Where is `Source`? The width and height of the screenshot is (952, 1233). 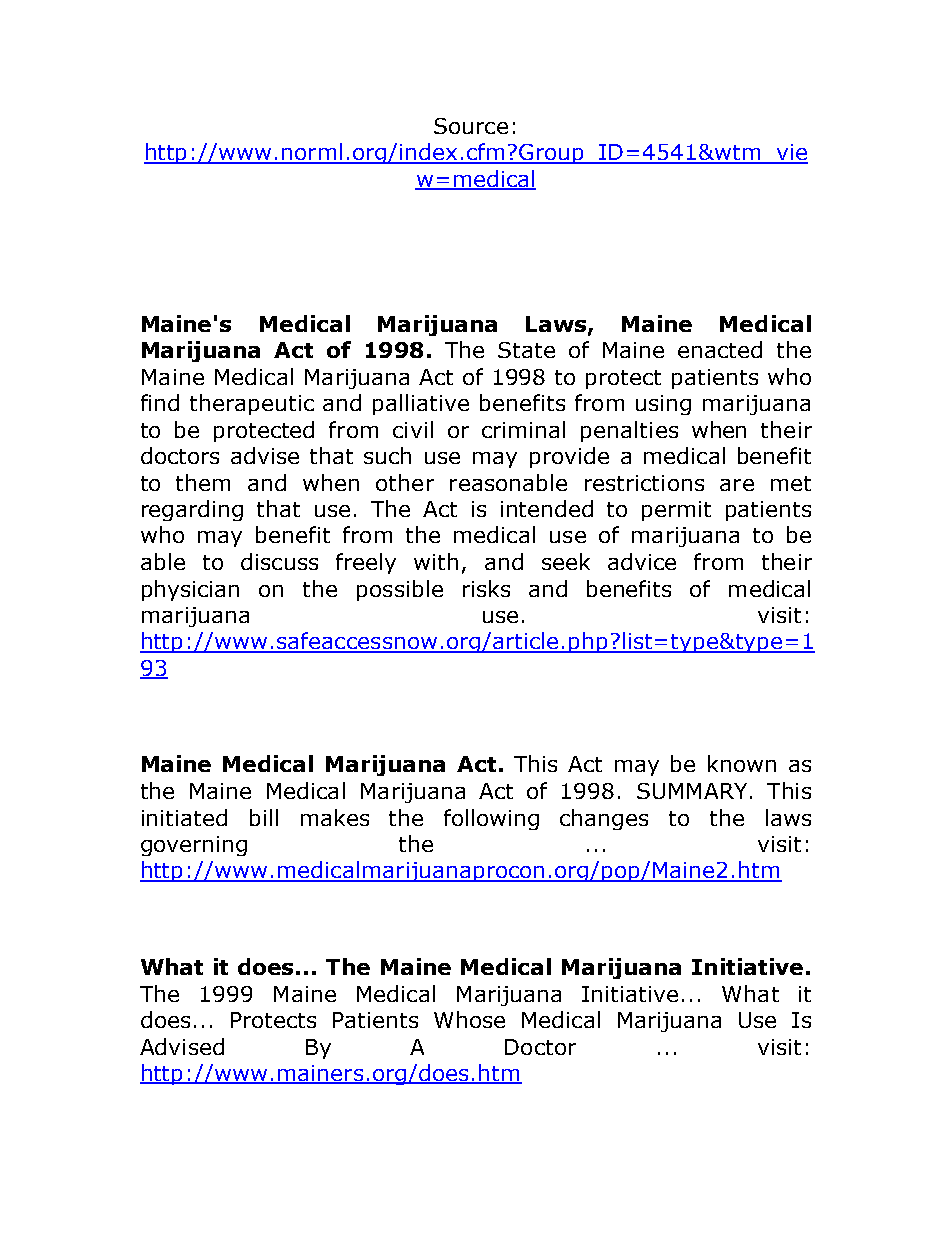
Source is located at coordinates (471, 126).
